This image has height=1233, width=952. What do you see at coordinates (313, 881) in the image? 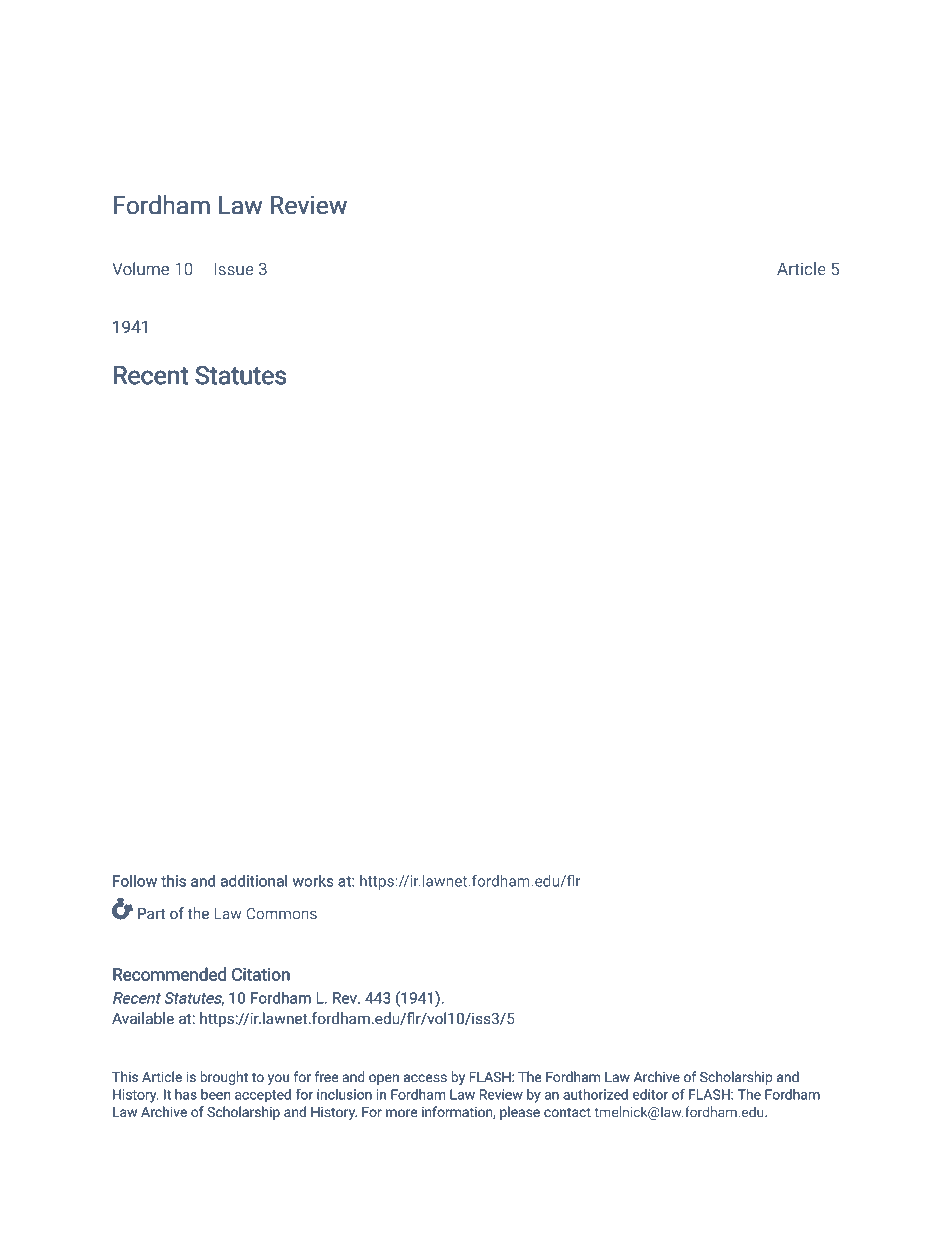
I see `works` at bounding box center [313, 881].
